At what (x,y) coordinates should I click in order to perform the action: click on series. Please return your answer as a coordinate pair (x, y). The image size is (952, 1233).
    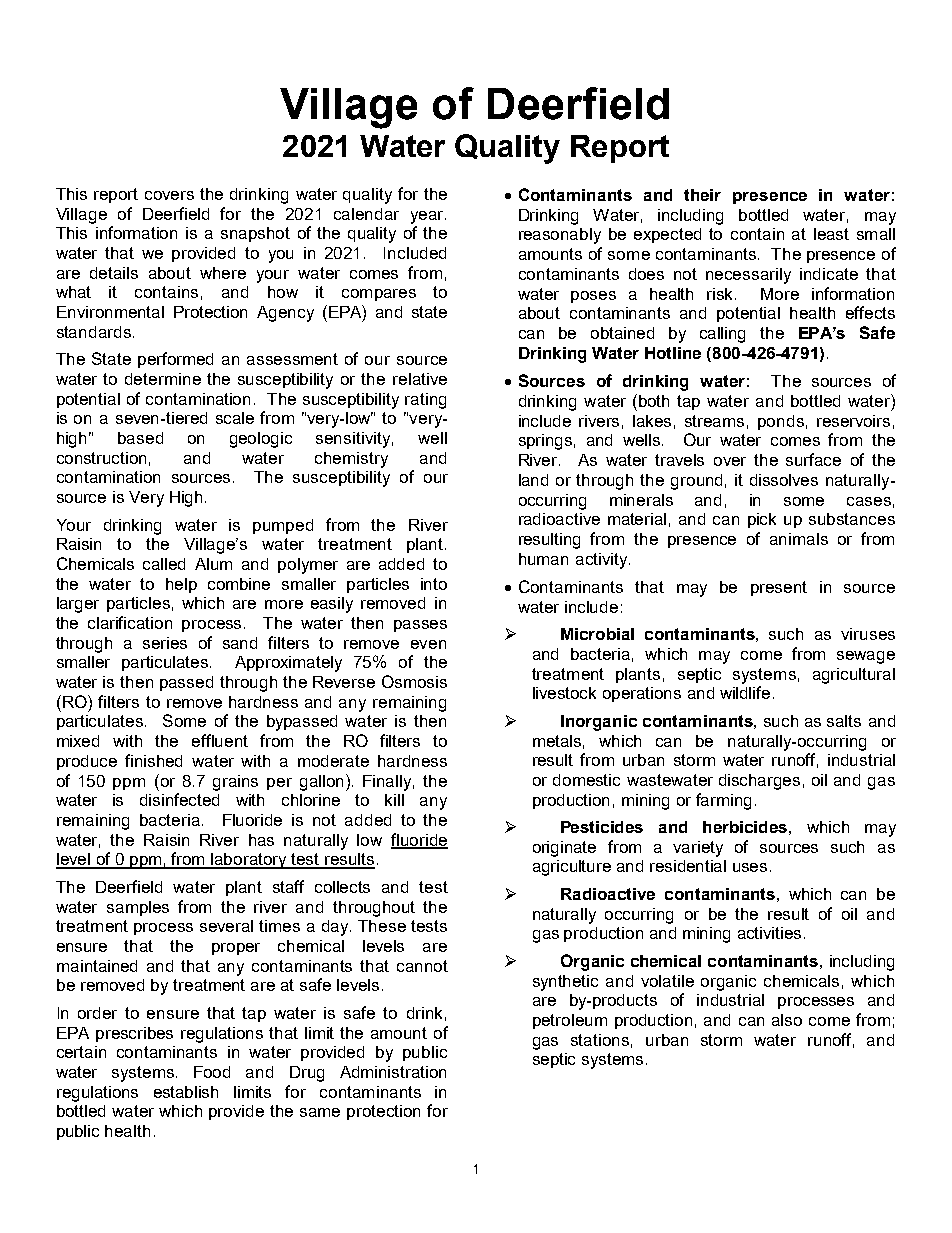
    Looking at the image, I should click on (165, 643).
